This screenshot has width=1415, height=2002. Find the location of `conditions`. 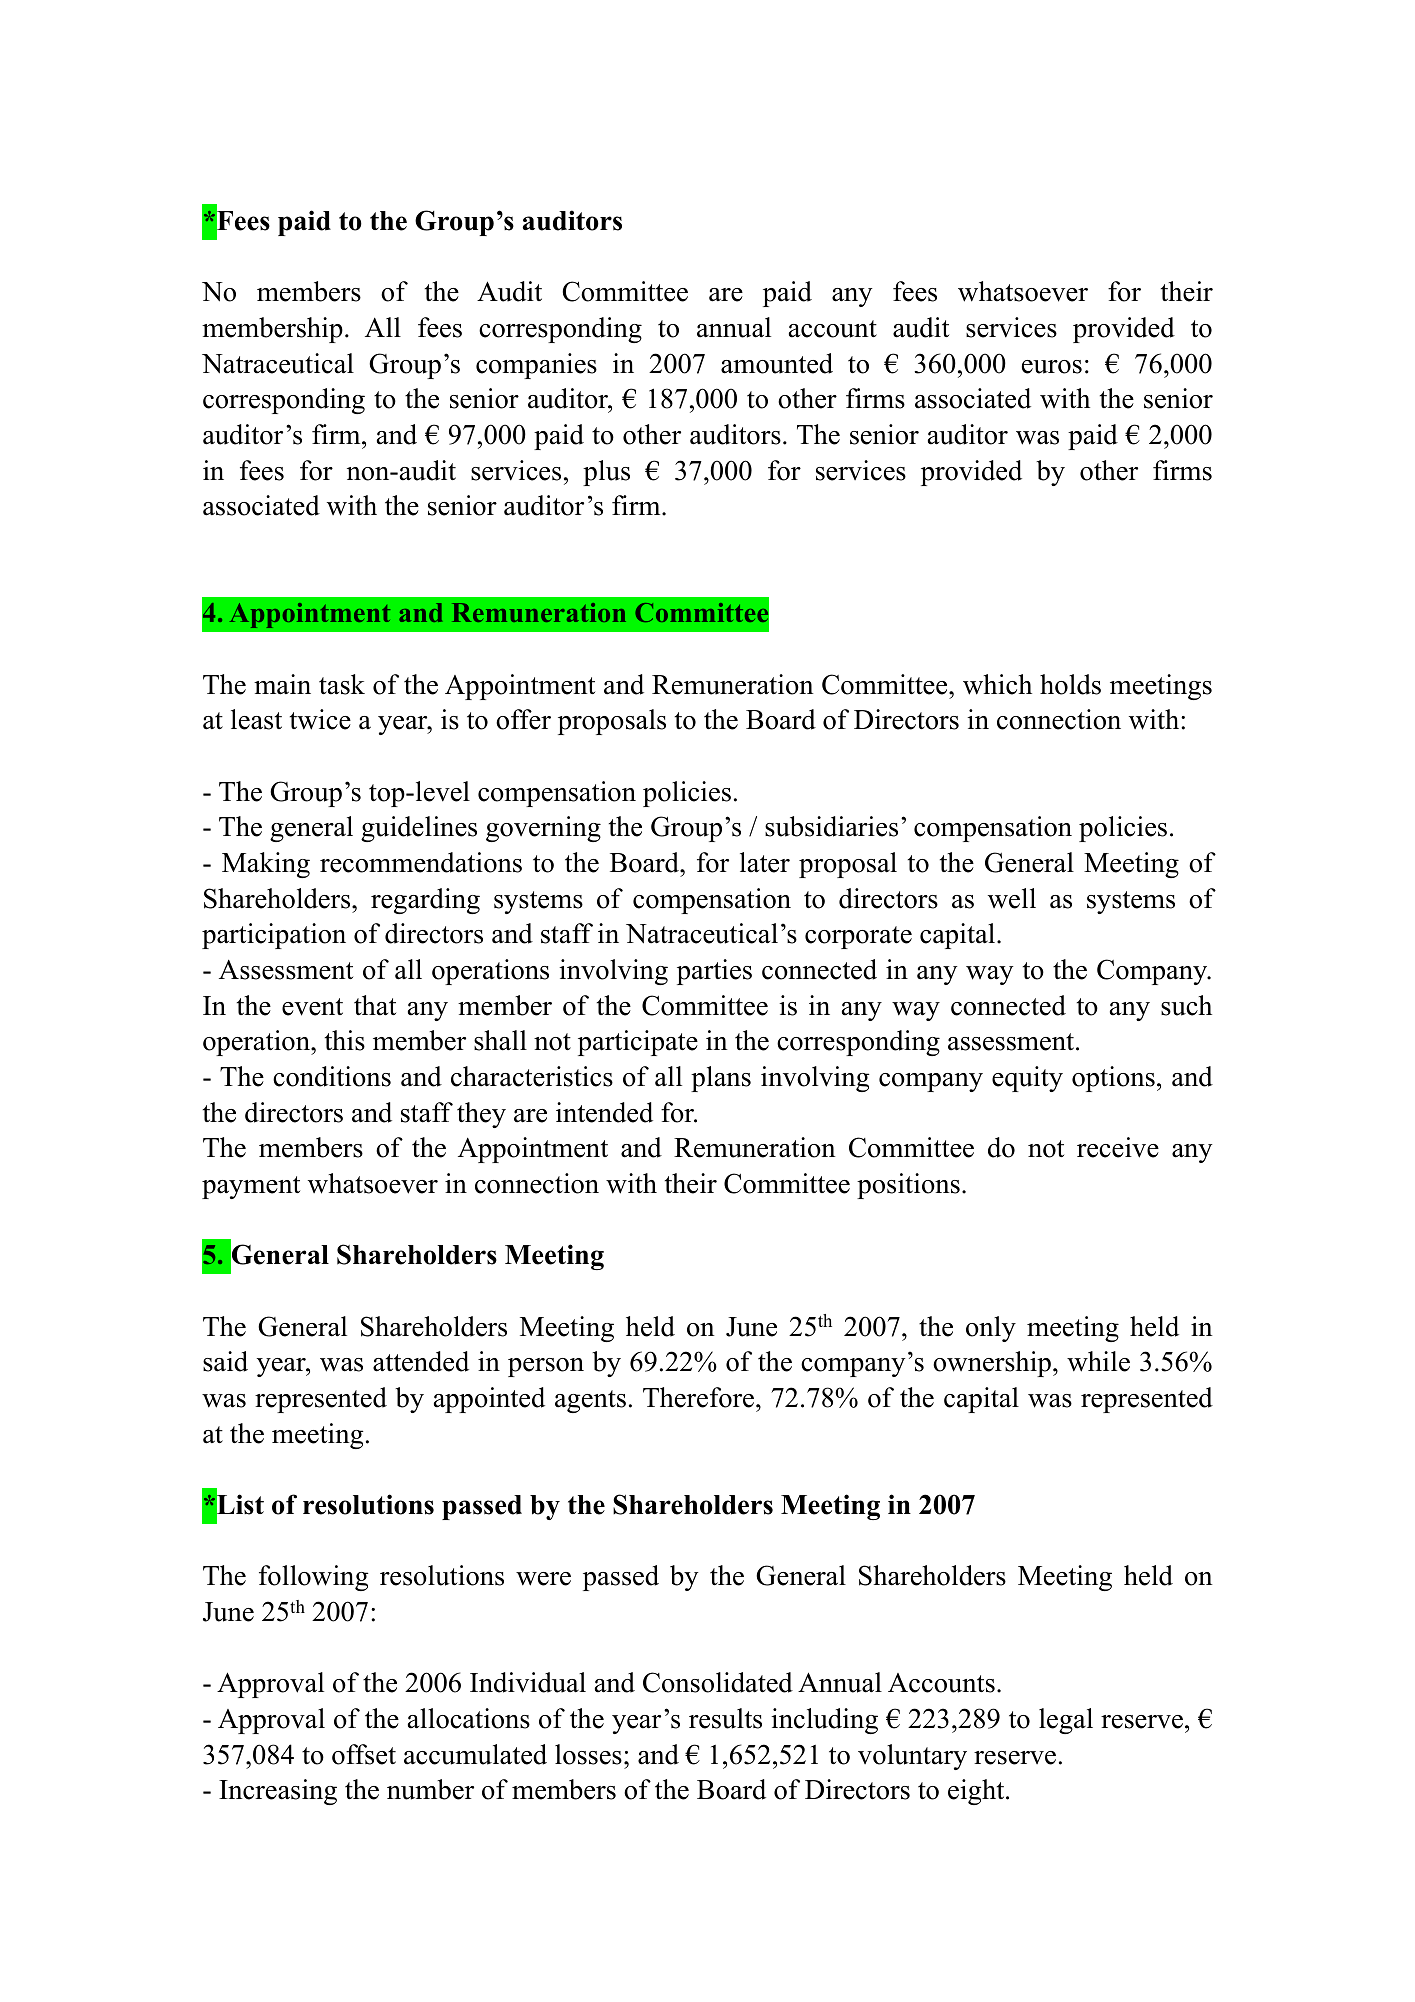

conditions is located at coordinates (332, 1076).
